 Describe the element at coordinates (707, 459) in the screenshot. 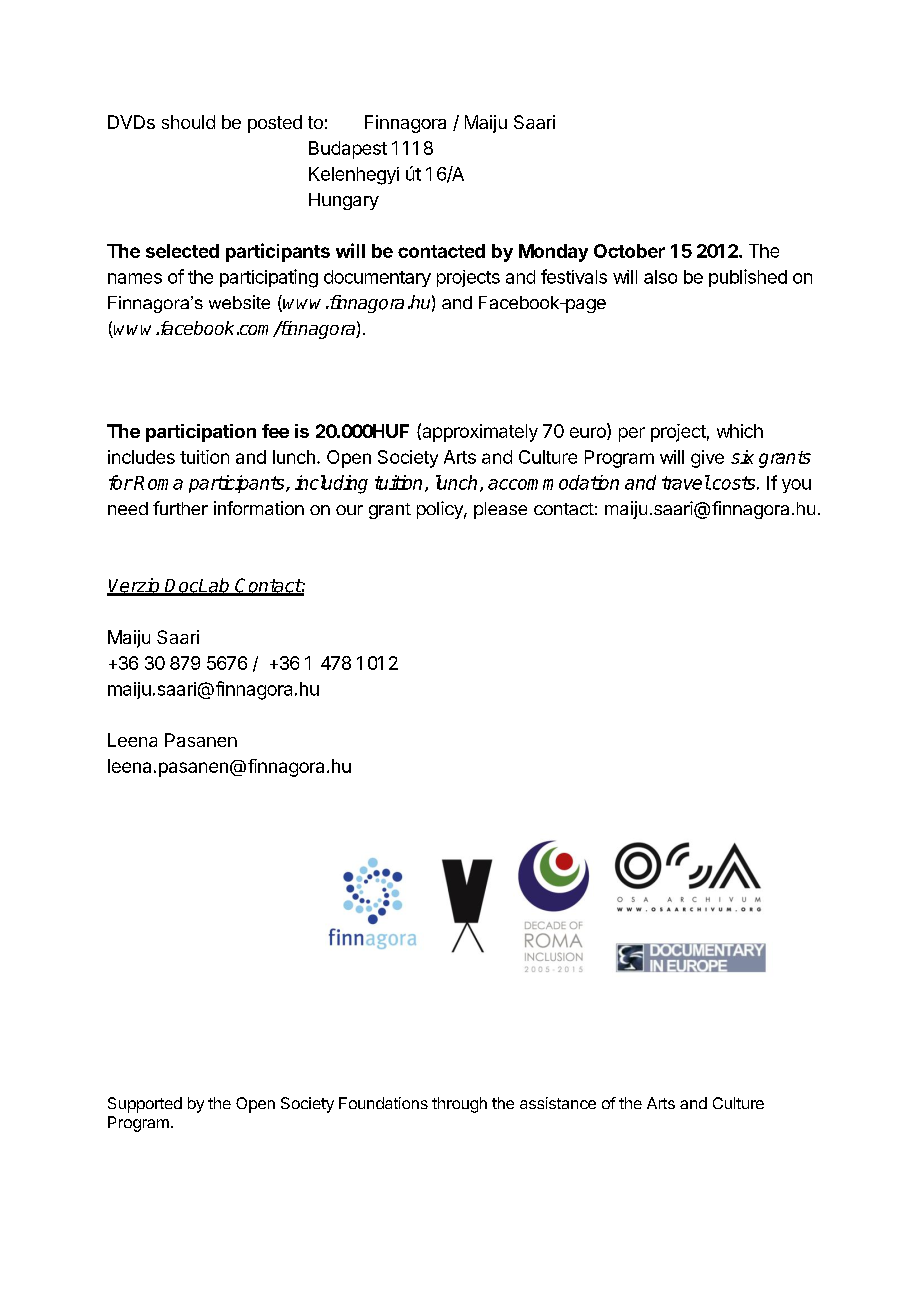

I see `give` at that location.
